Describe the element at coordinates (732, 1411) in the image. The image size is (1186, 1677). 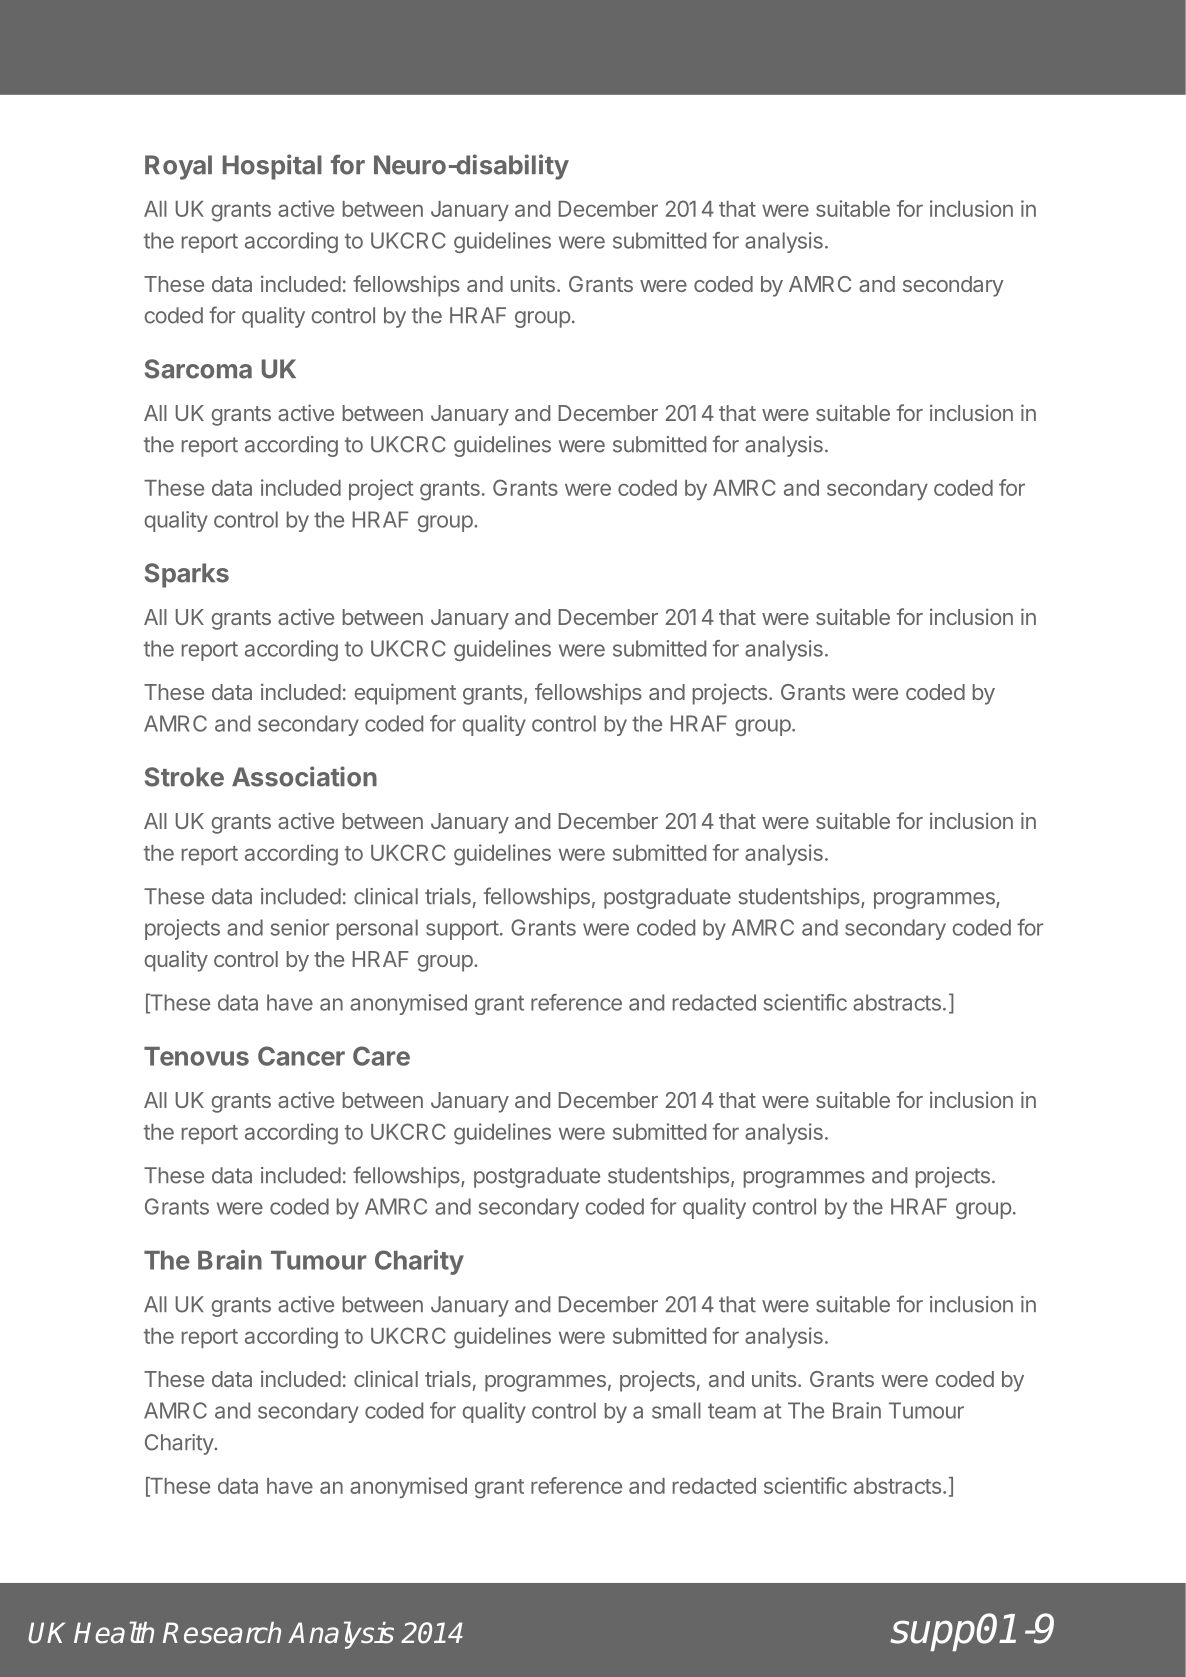
I see `team` at that location.
